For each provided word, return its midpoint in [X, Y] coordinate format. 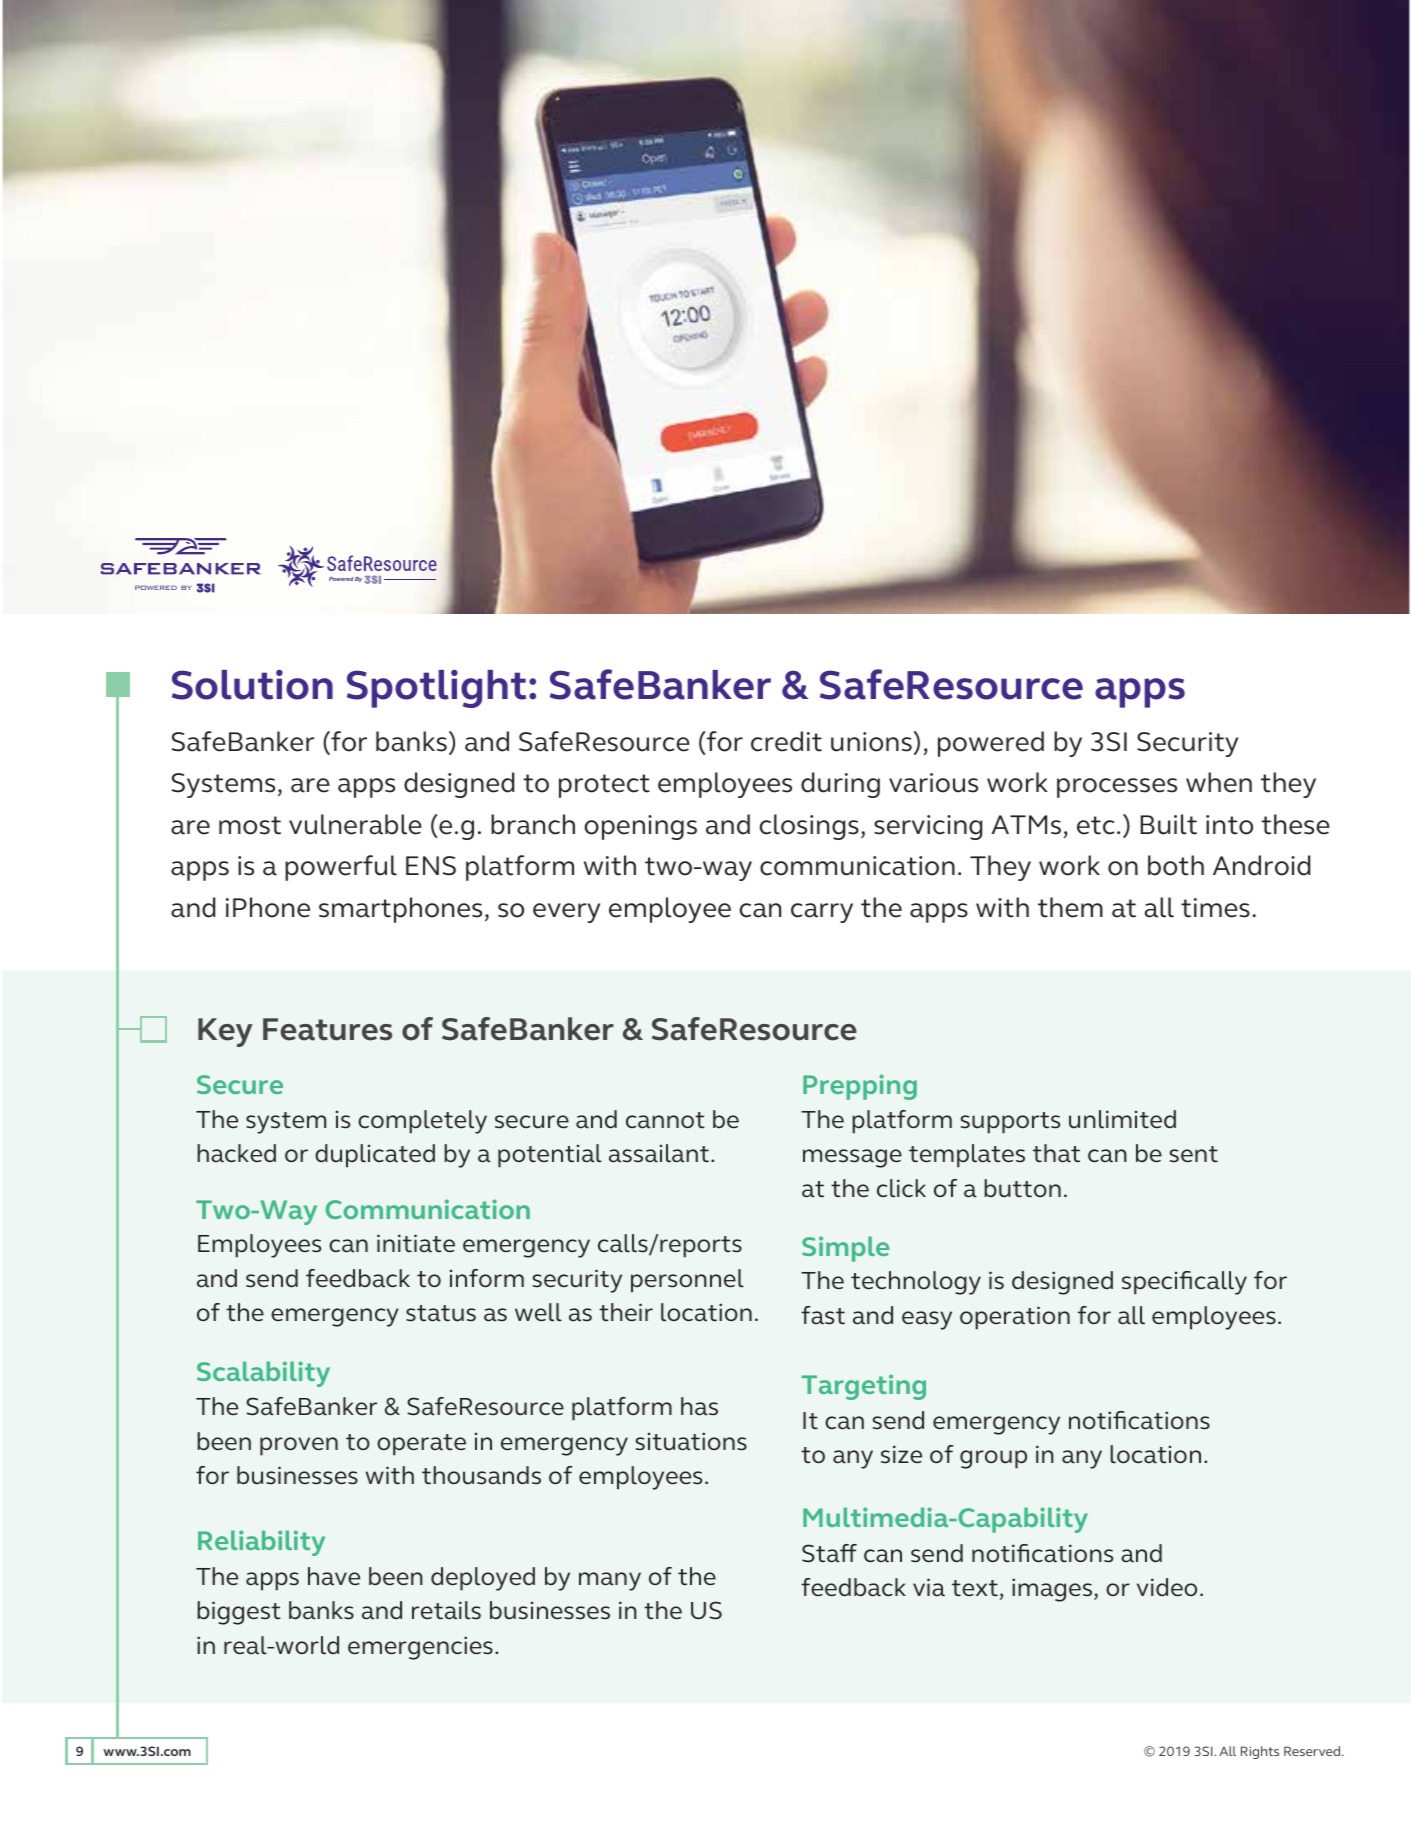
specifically [1184, 1283]
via [929, 1587]
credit [786, 741]
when [1219, 782]
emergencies [420, 1648]
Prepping [860, 1087]
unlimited [1122, 1119]
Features [327, 1029]
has [699, 1406]
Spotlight [436, 689]
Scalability [263, 1374]
